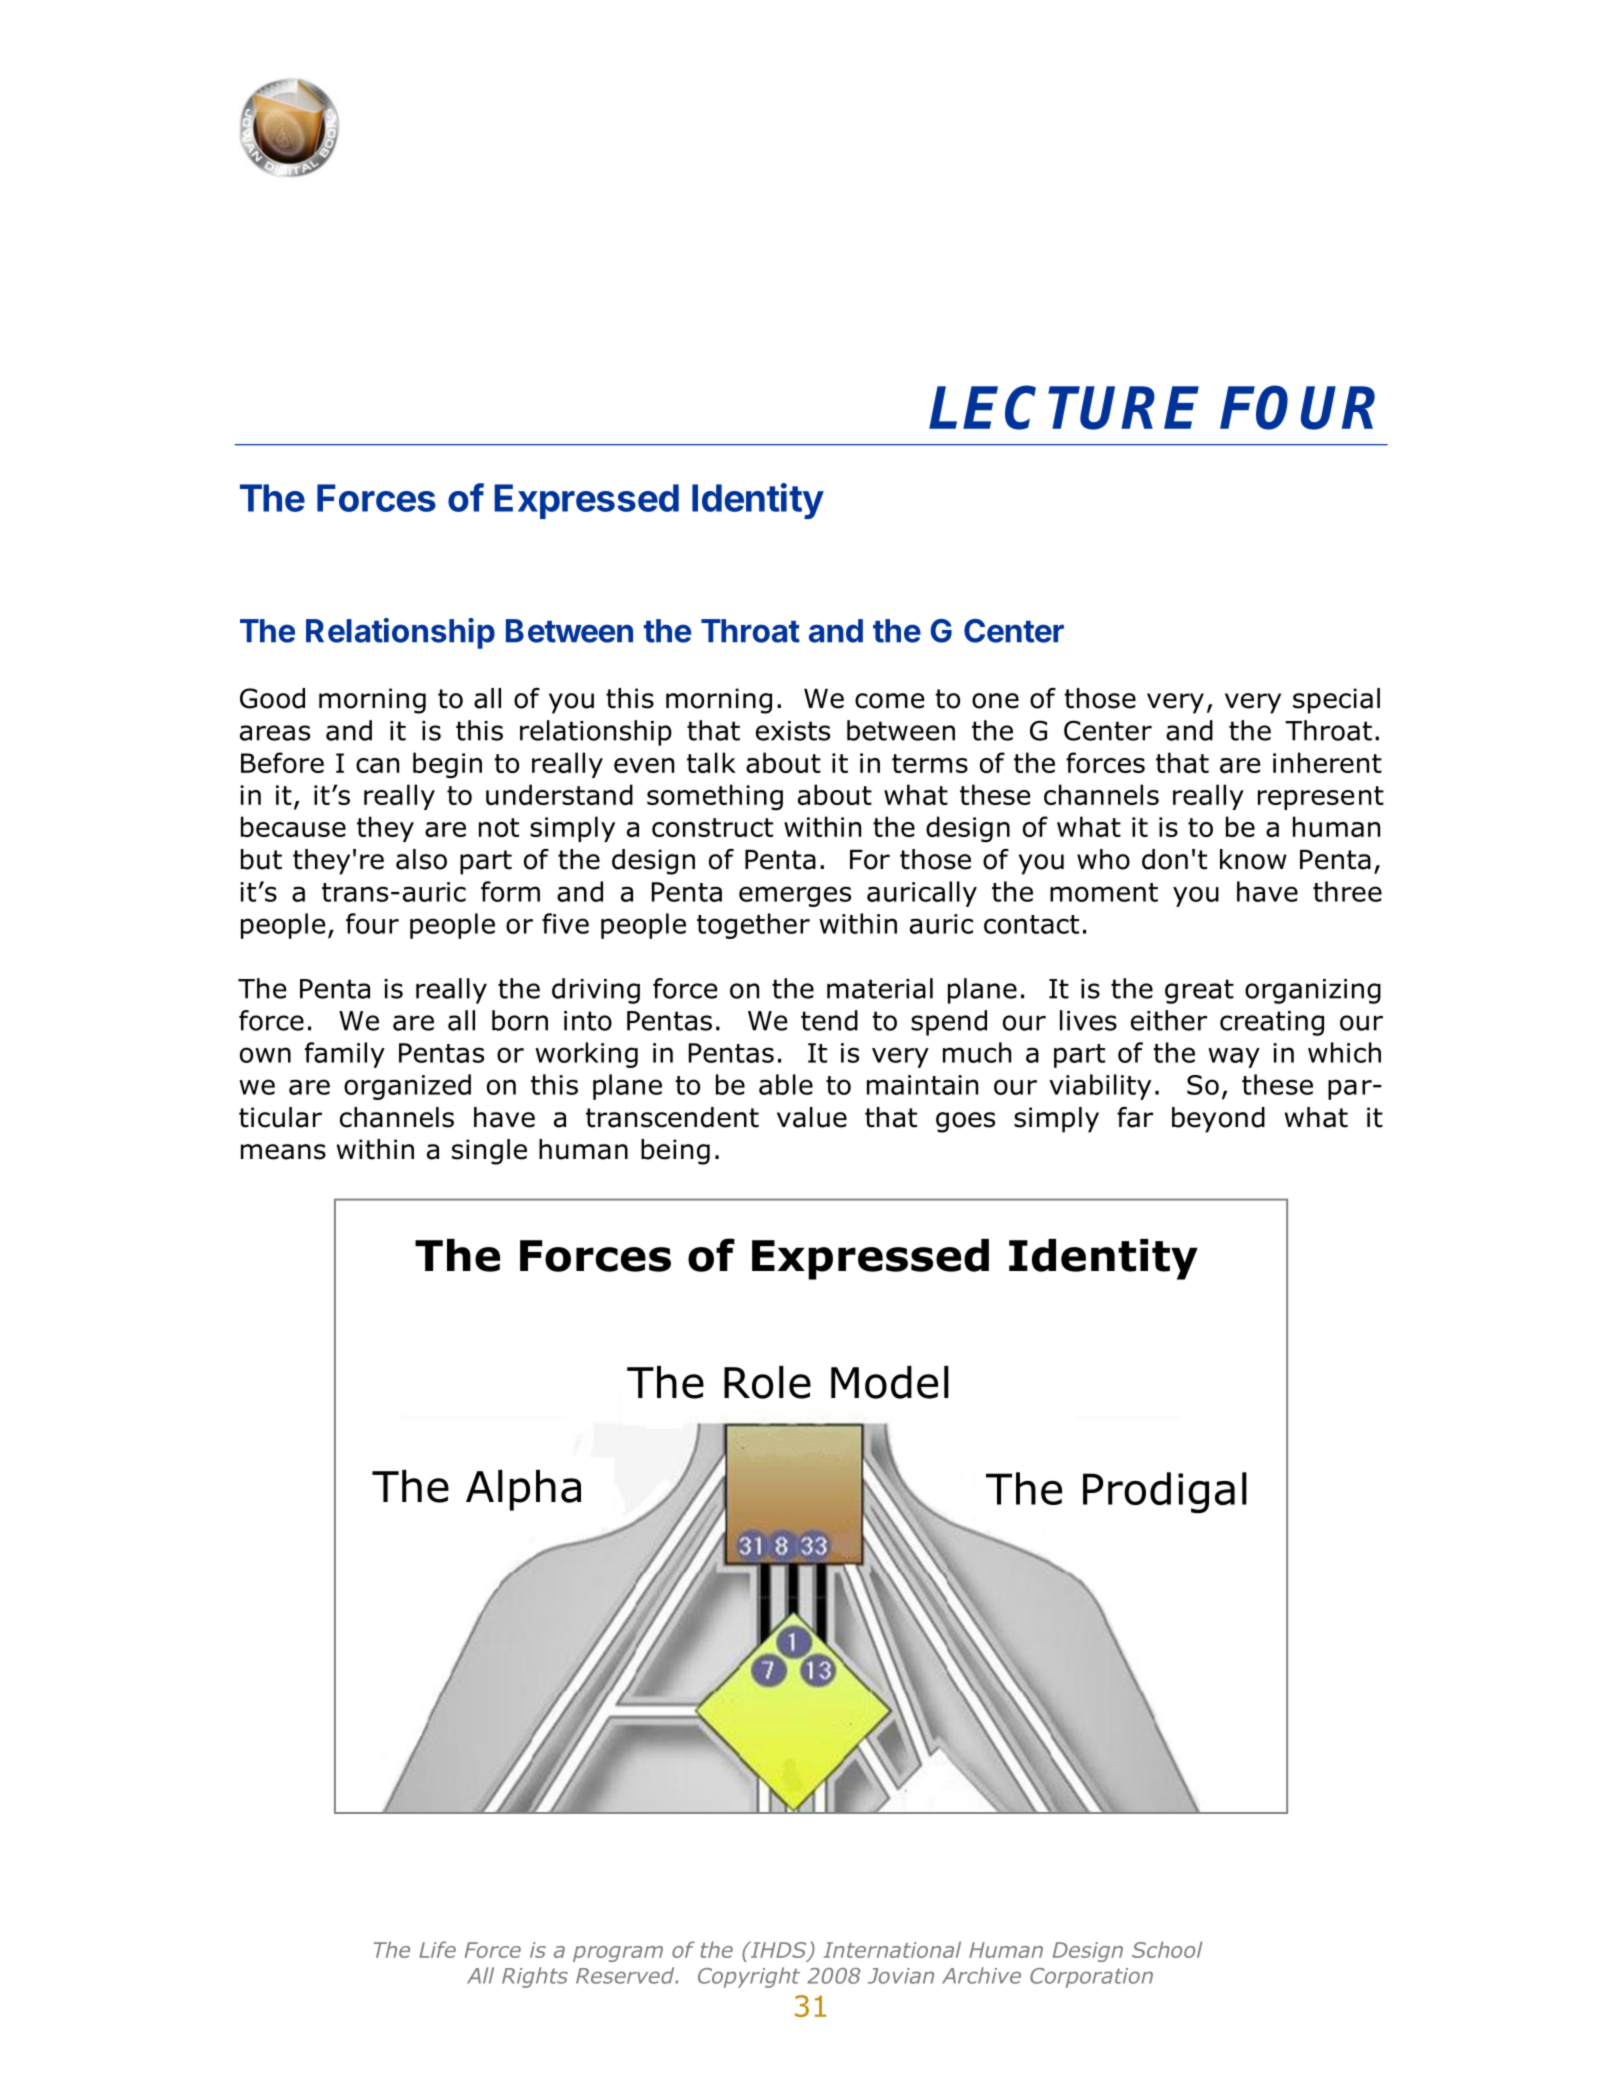 The width and height of the screenshot is (1622, 2099). What do you see at coordinates (767, 1382) in the screenshot?
I see `Role` at bounding box center [767, 1382].
